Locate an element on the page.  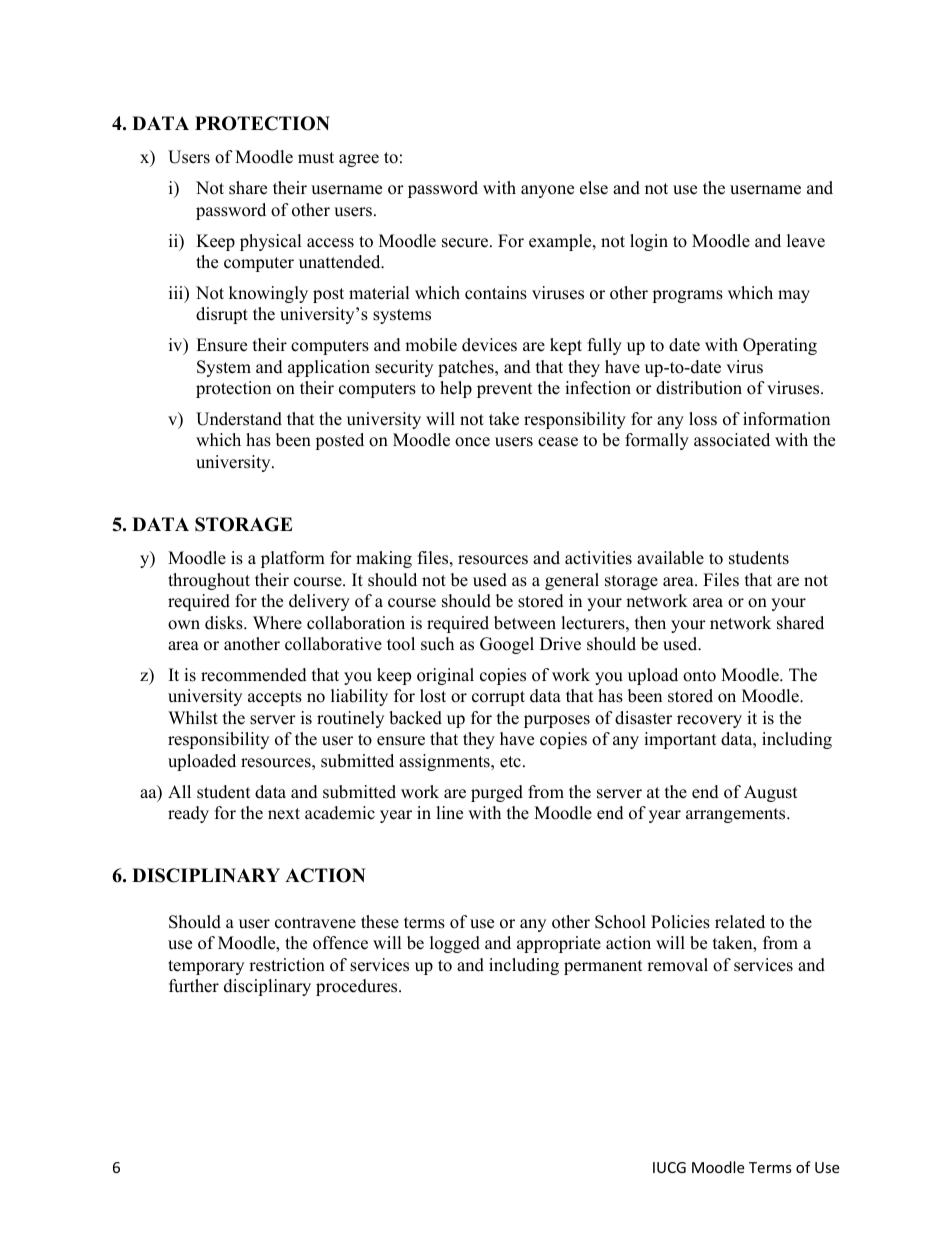
platform is located at coordinates (293, 559).
